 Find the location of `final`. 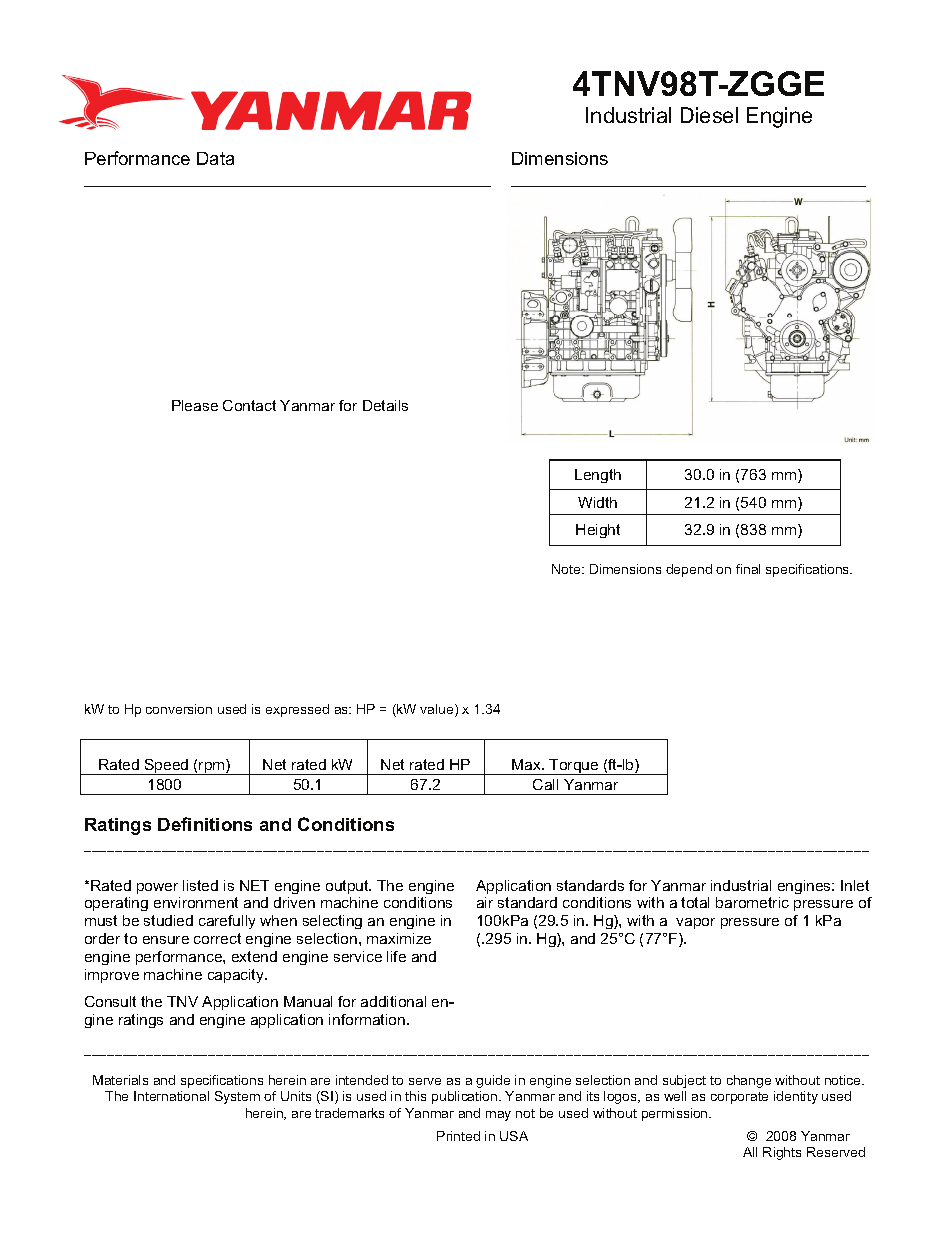

final is located at coordinates (748, 569).
